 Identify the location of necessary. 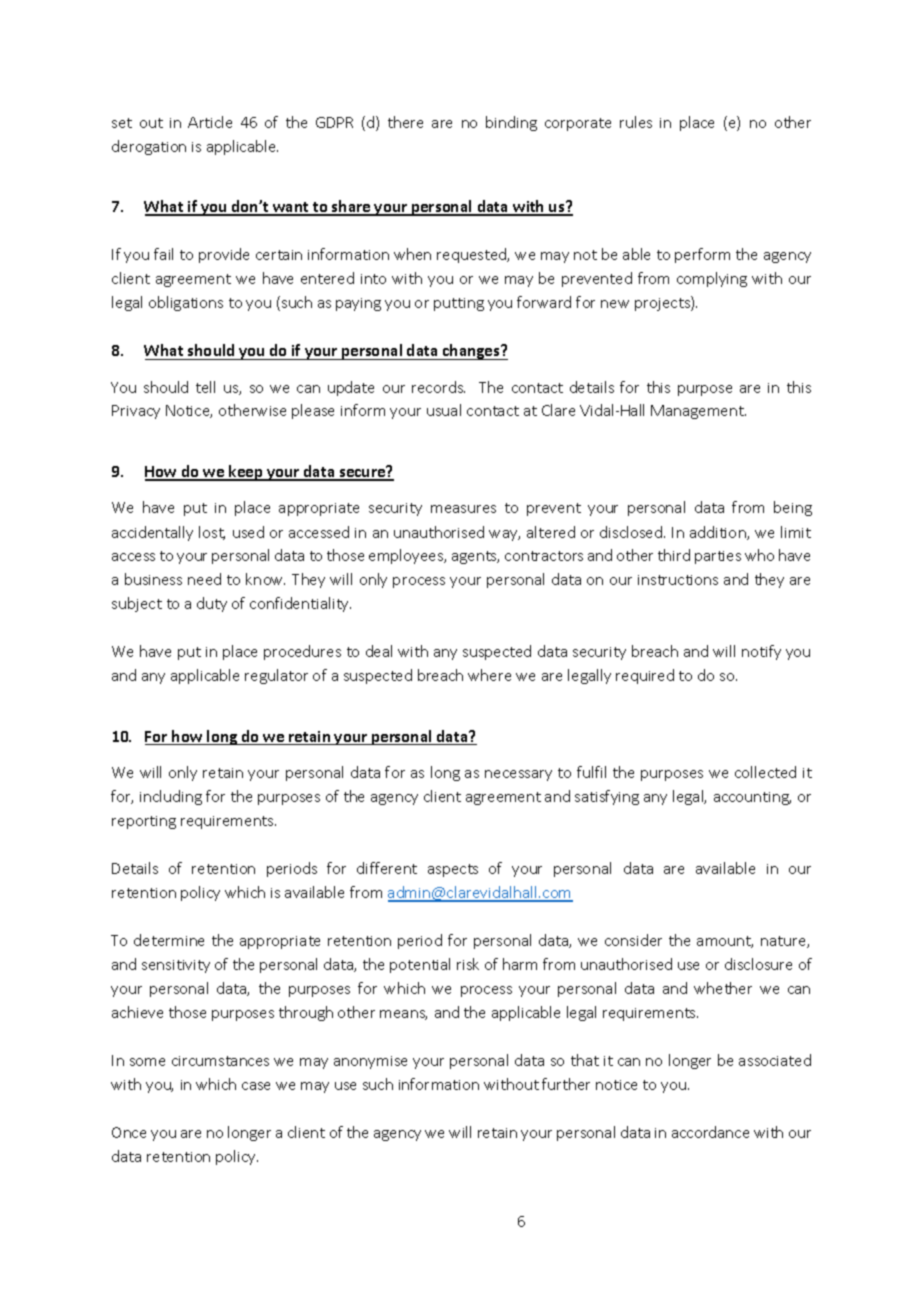
(518, 775).
